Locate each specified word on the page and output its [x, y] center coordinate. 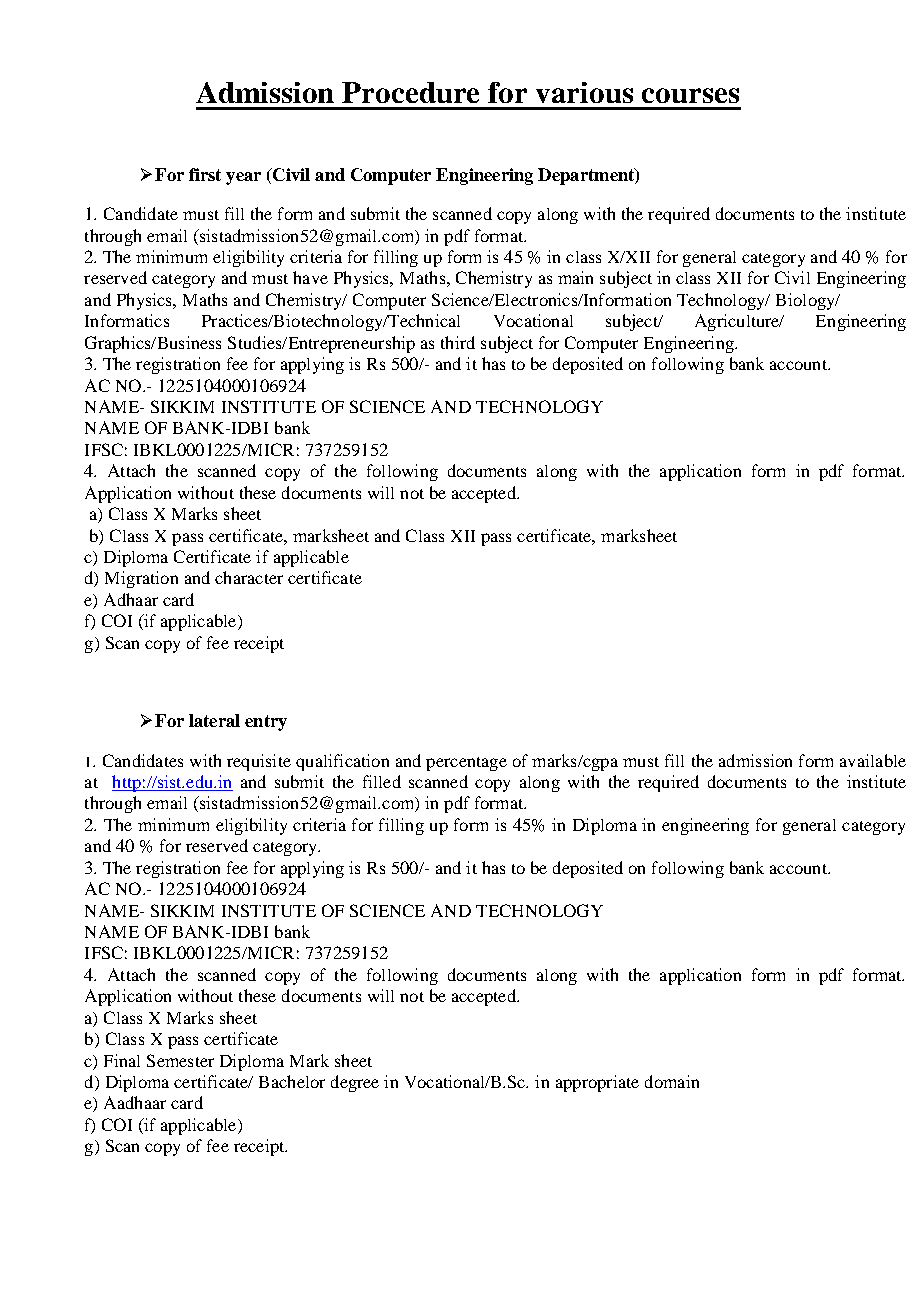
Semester [180, 1060]
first [205, 174]
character [249, 577]
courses [690, 95]
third [458, 342]
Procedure [410, 92]
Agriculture [738, 322]
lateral [214, 720]
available [873, 760]
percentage [466, 764]
